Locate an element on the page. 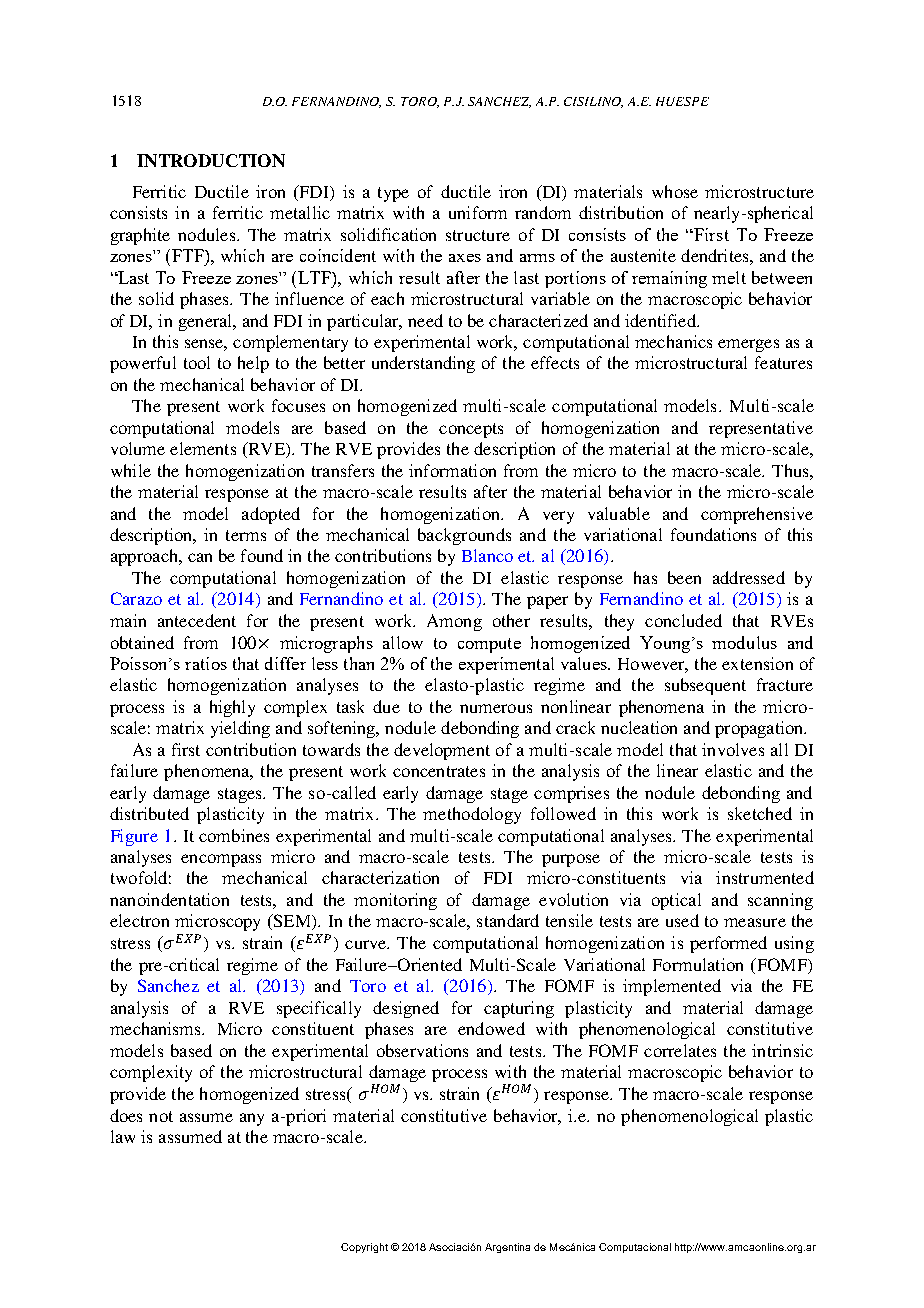 This page has height=1308, width=924. encompass is located at coordinates (221, 860).
